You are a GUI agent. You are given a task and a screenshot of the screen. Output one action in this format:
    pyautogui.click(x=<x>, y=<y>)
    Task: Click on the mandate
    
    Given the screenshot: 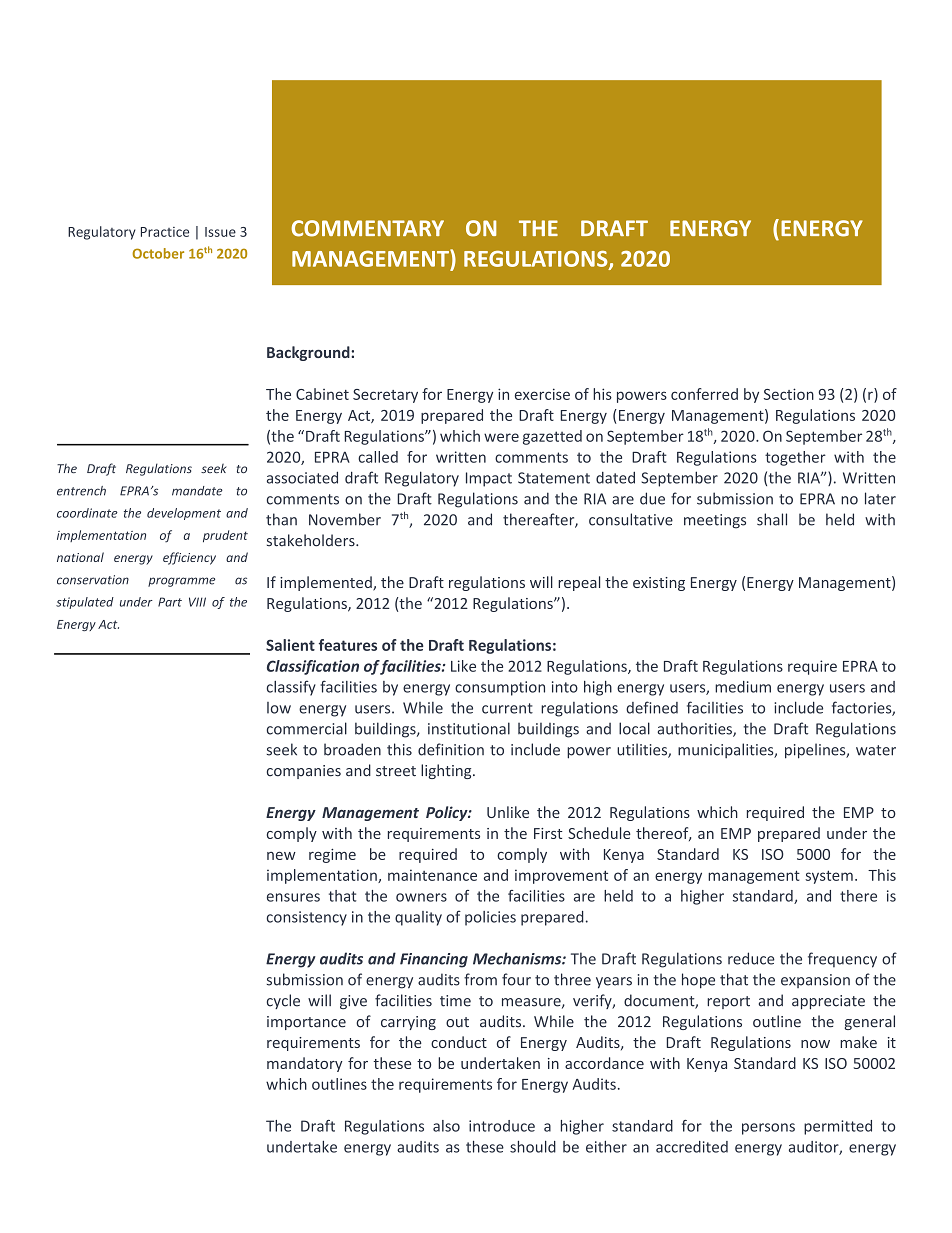 What is the action you would take?
    pyautogui.click(x=197, y=491)
